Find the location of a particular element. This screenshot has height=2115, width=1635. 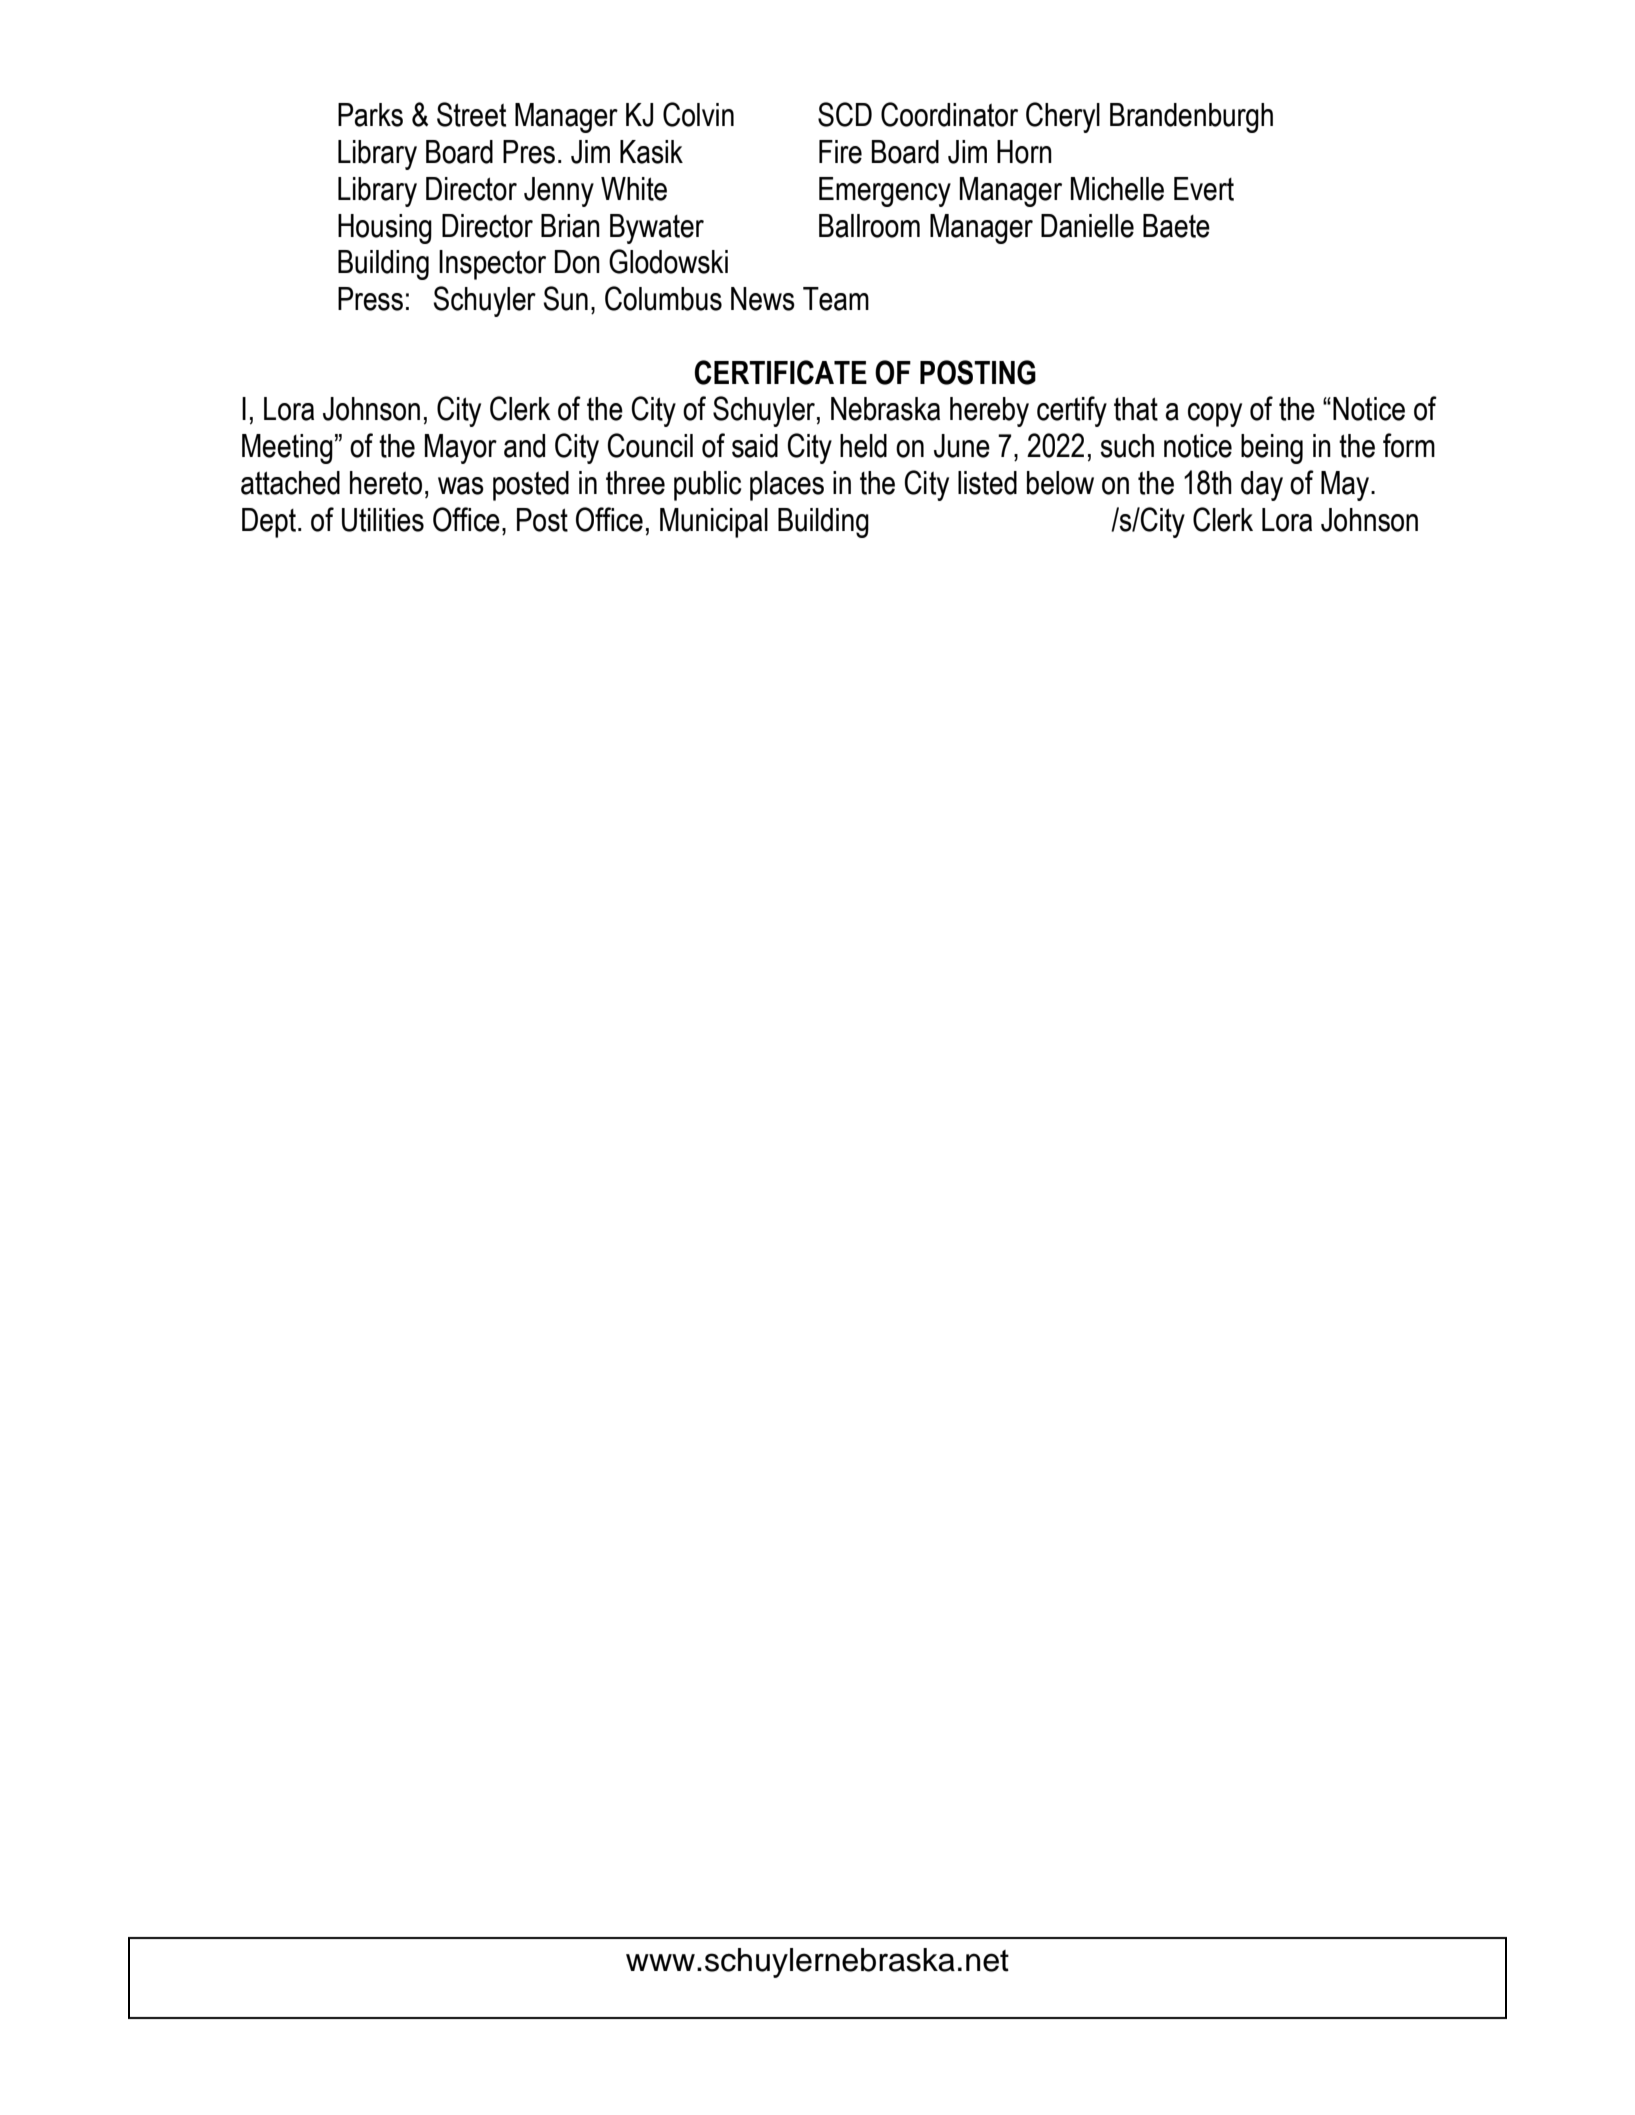

SCD is located at coordinates (845, 114).
